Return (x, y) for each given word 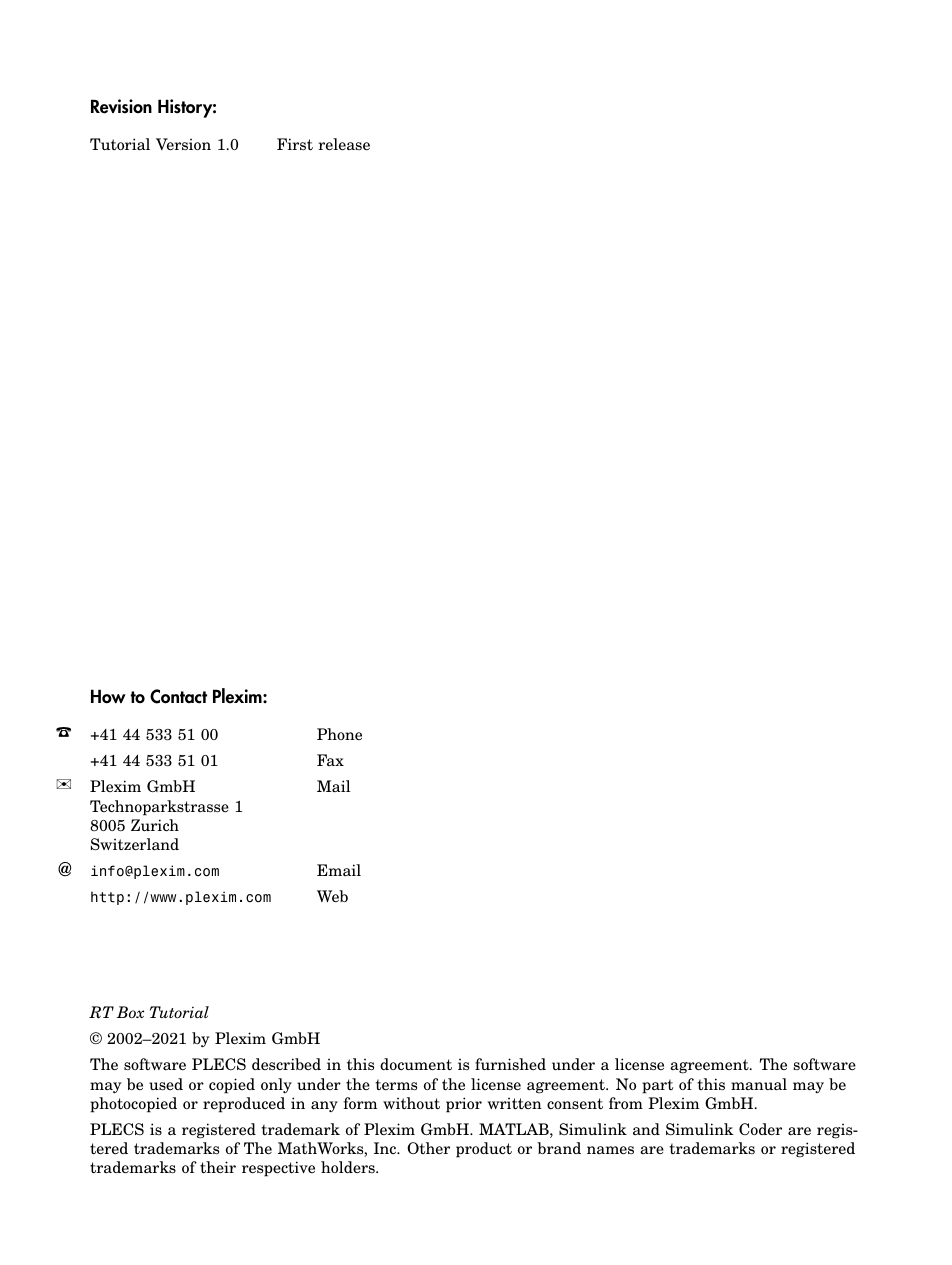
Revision (121, 106)
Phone (339, 734)
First (295, 144)
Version (183, 144)
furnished (510, 1064)
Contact (178, 696)
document (416, 1064)
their (218, 1167)
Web (332, 896)
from (626, 1103)
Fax (330, 760)
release (344, 144)
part (657, 1086)
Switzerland (135, 844)
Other (428, 1148)
